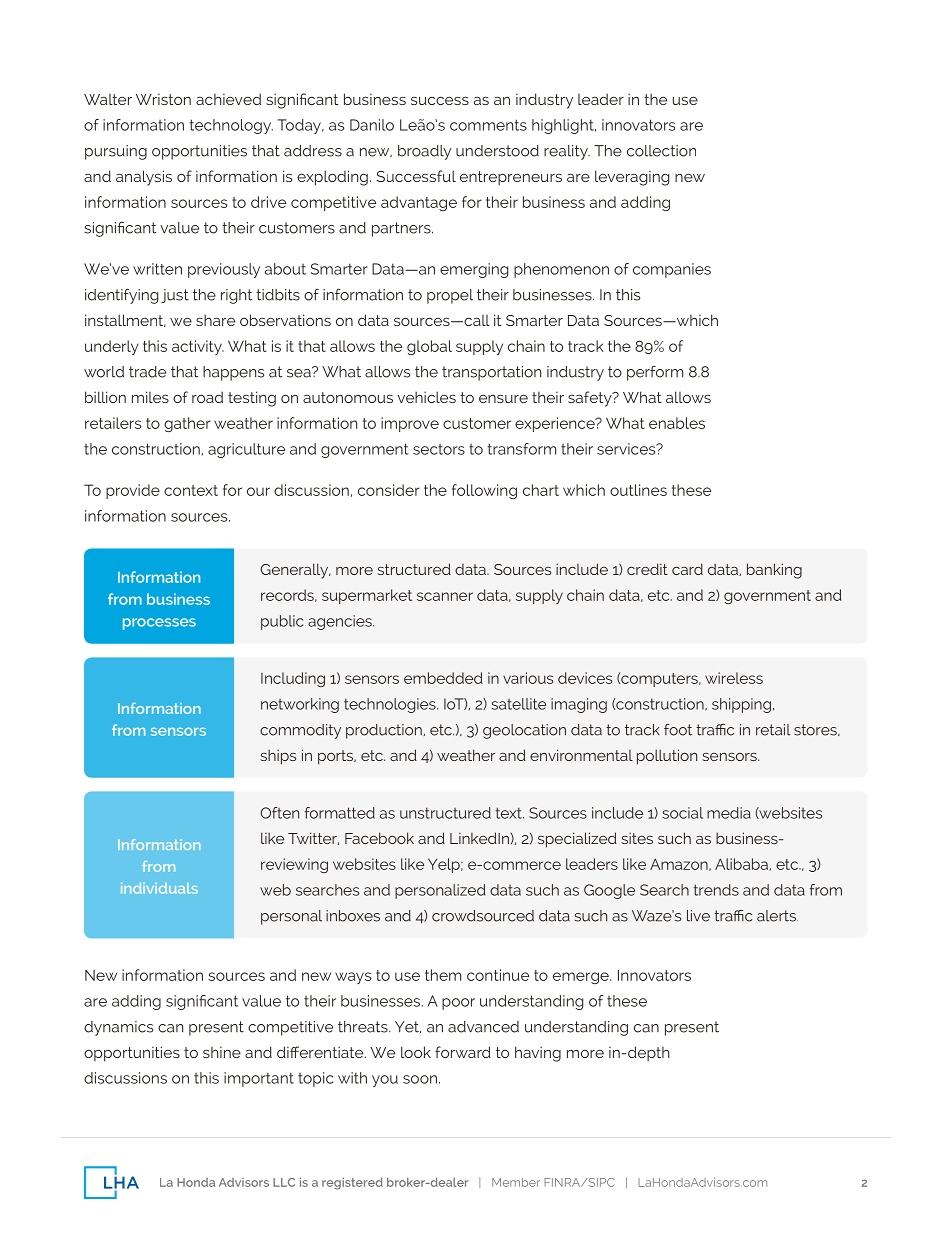 The width and height of the screenshot is (952, 1233). Describe the element at coordinates (677, 423) in the screenshot. I see `enables` at that location.
